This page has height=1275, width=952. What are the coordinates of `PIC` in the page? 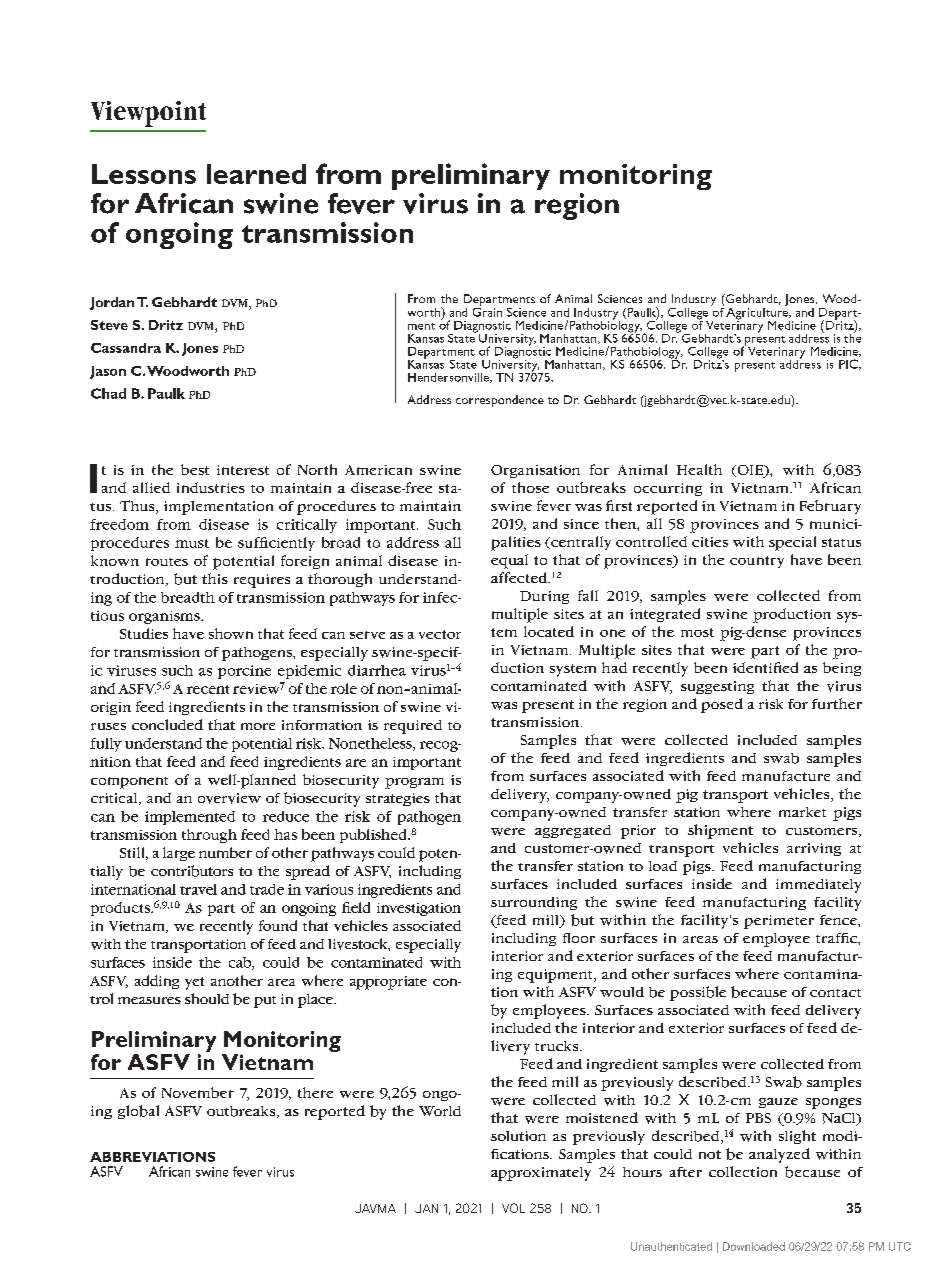 It's located at (849, 364).
